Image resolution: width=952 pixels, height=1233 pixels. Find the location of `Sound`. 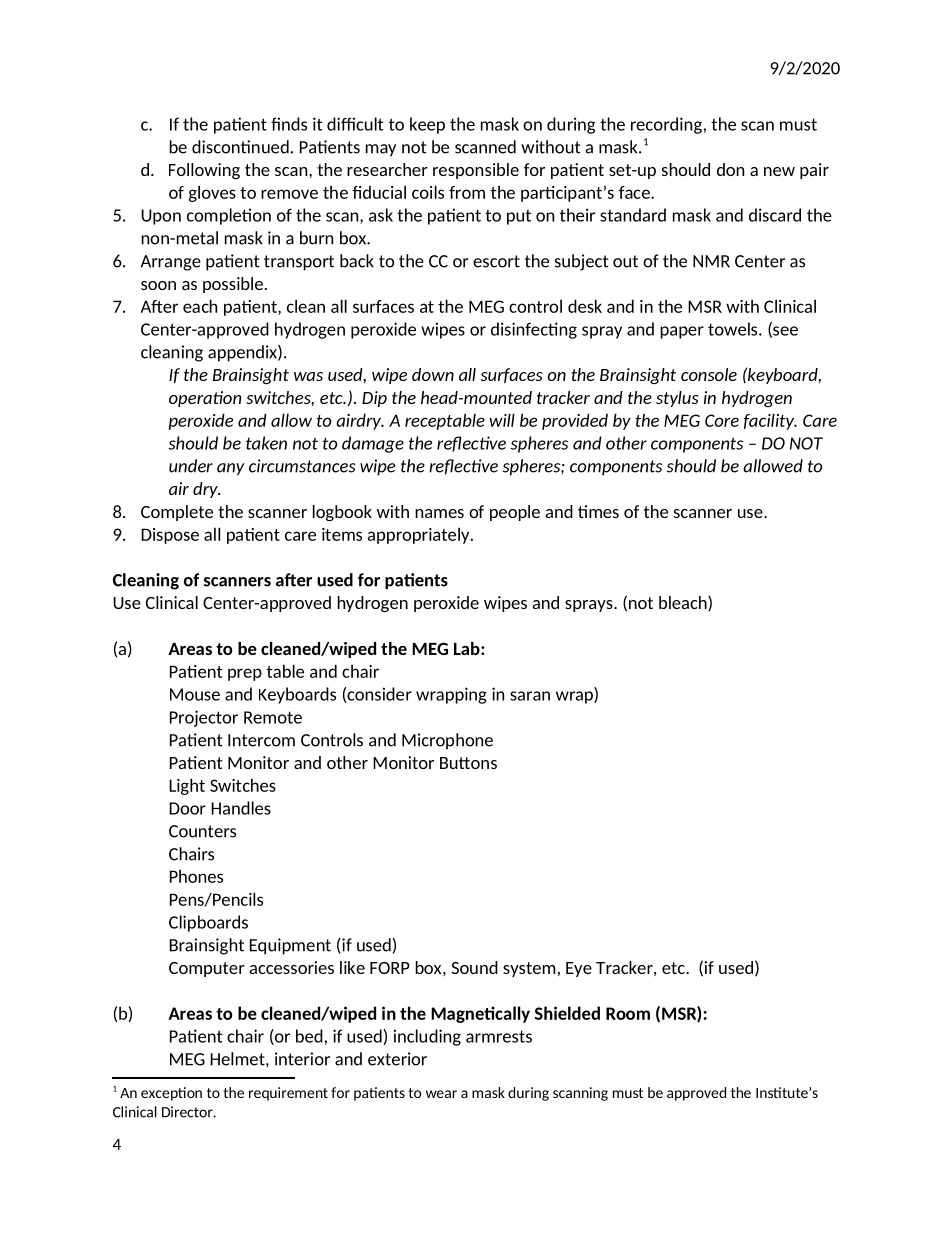

Sound is located at coordinates (474, 967).
